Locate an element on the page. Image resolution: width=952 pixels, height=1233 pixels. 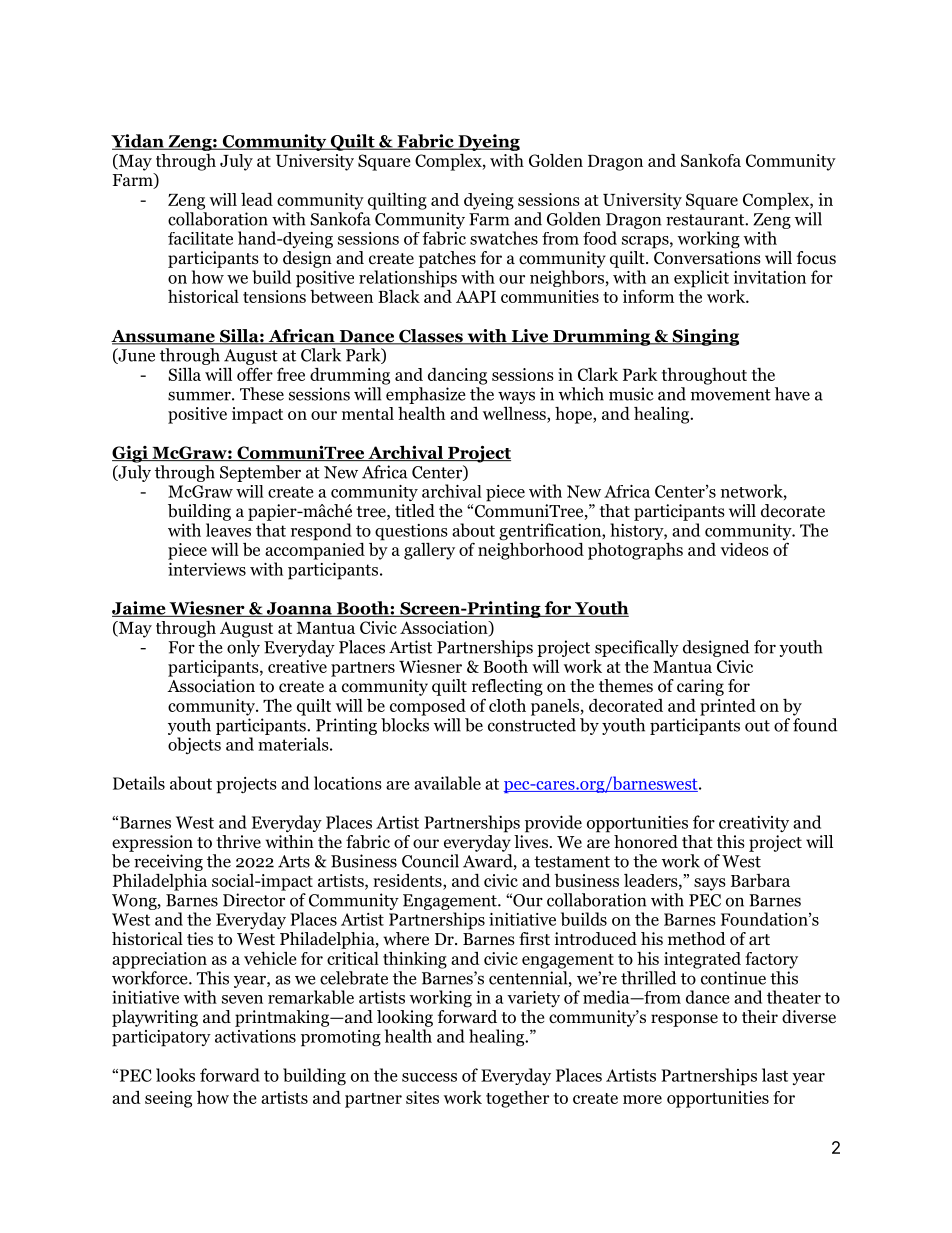
looks is located at coordinates (175, 1075).
